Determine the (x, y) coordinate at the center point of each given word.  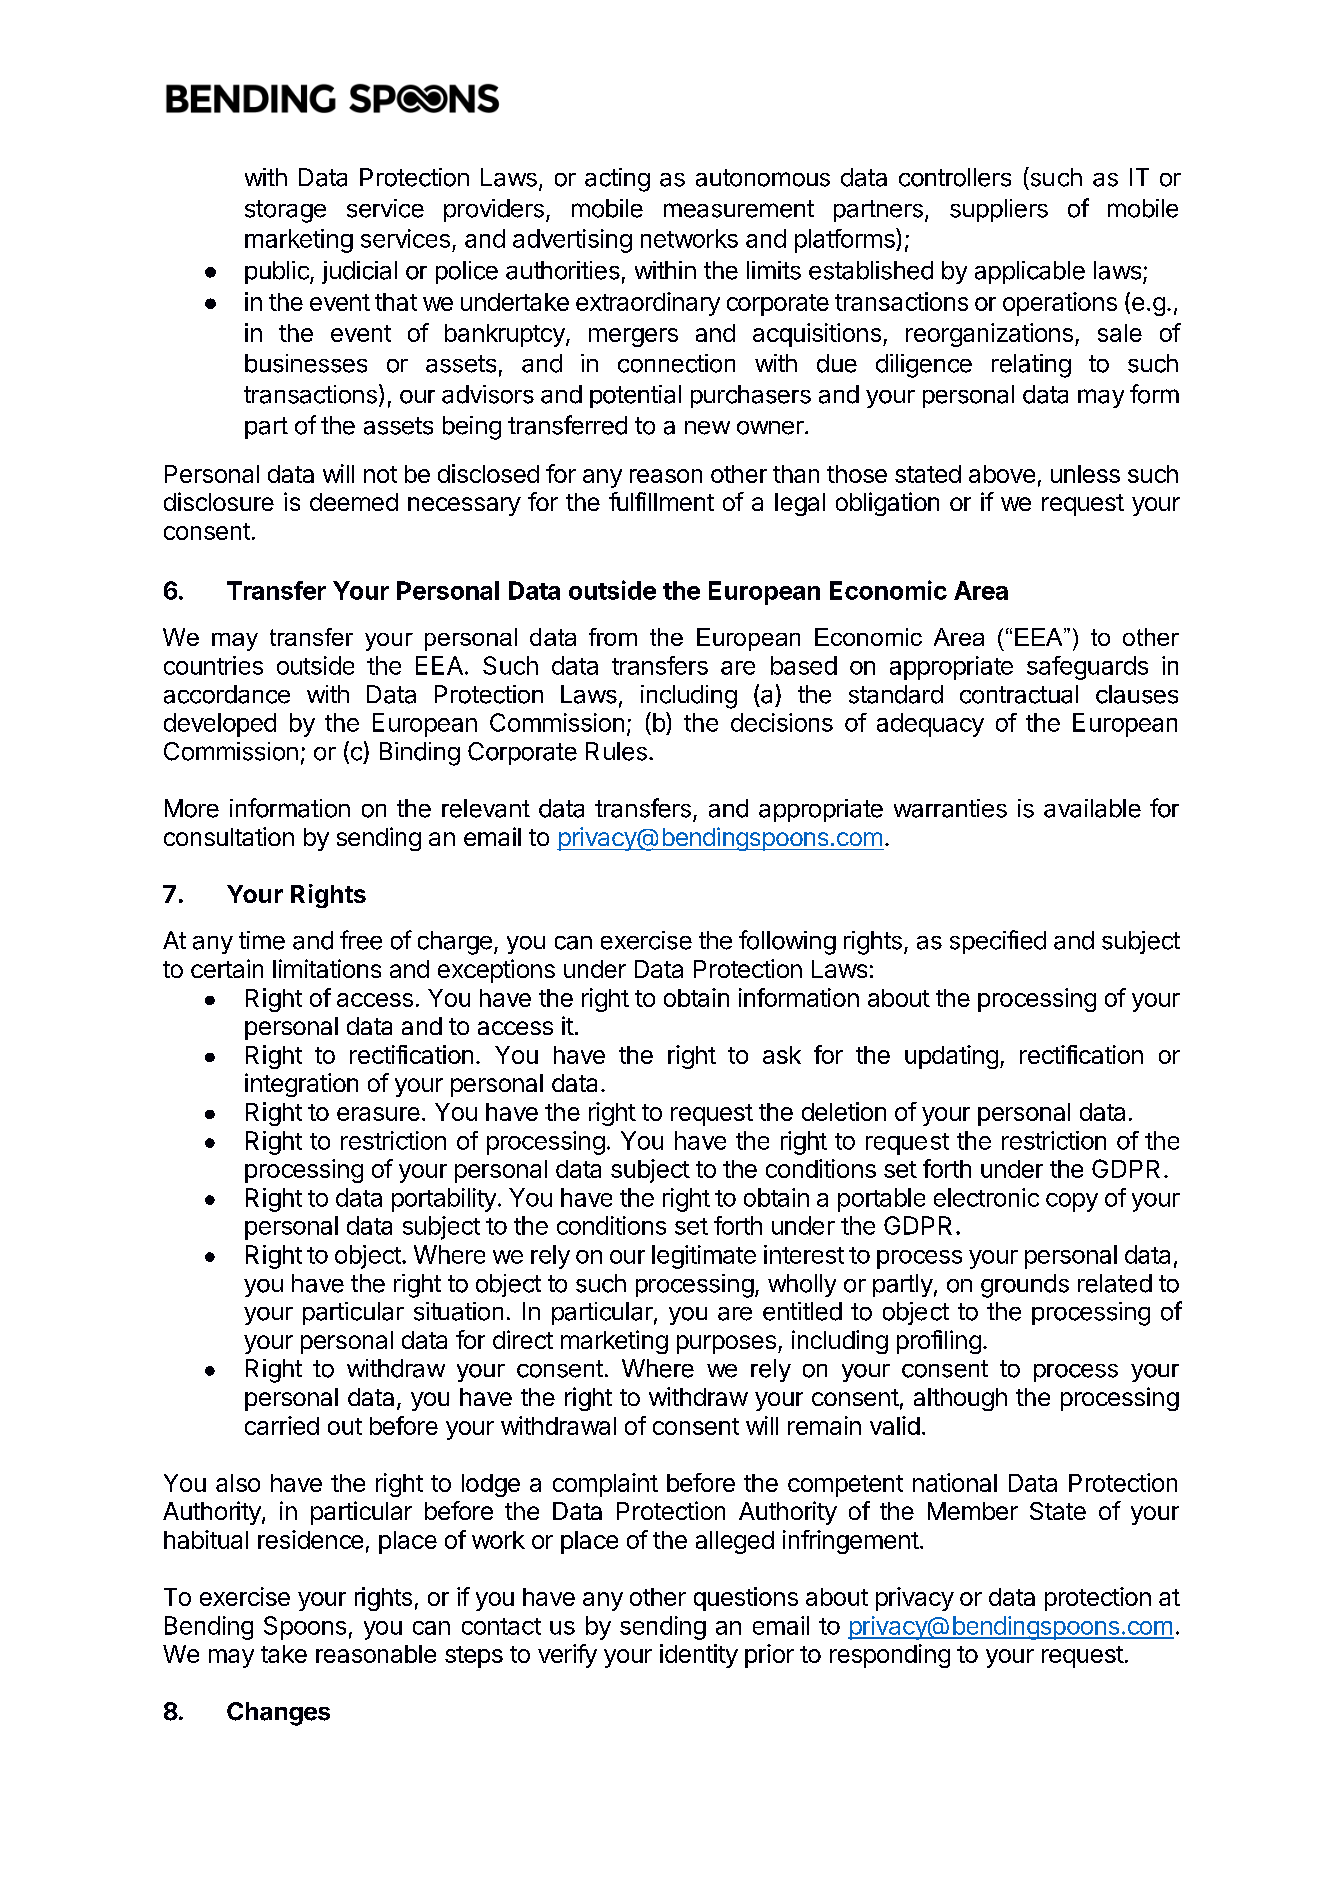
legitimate (704, 1257)
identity (699, 1656)
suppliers (999, 210)
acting (617, 180)
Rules (616, 751)
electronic (986, 1197)
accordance (227, 694)
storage (285, 211)
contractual (1019, 694)
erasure (378, 1114)
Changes (278, 1714)
